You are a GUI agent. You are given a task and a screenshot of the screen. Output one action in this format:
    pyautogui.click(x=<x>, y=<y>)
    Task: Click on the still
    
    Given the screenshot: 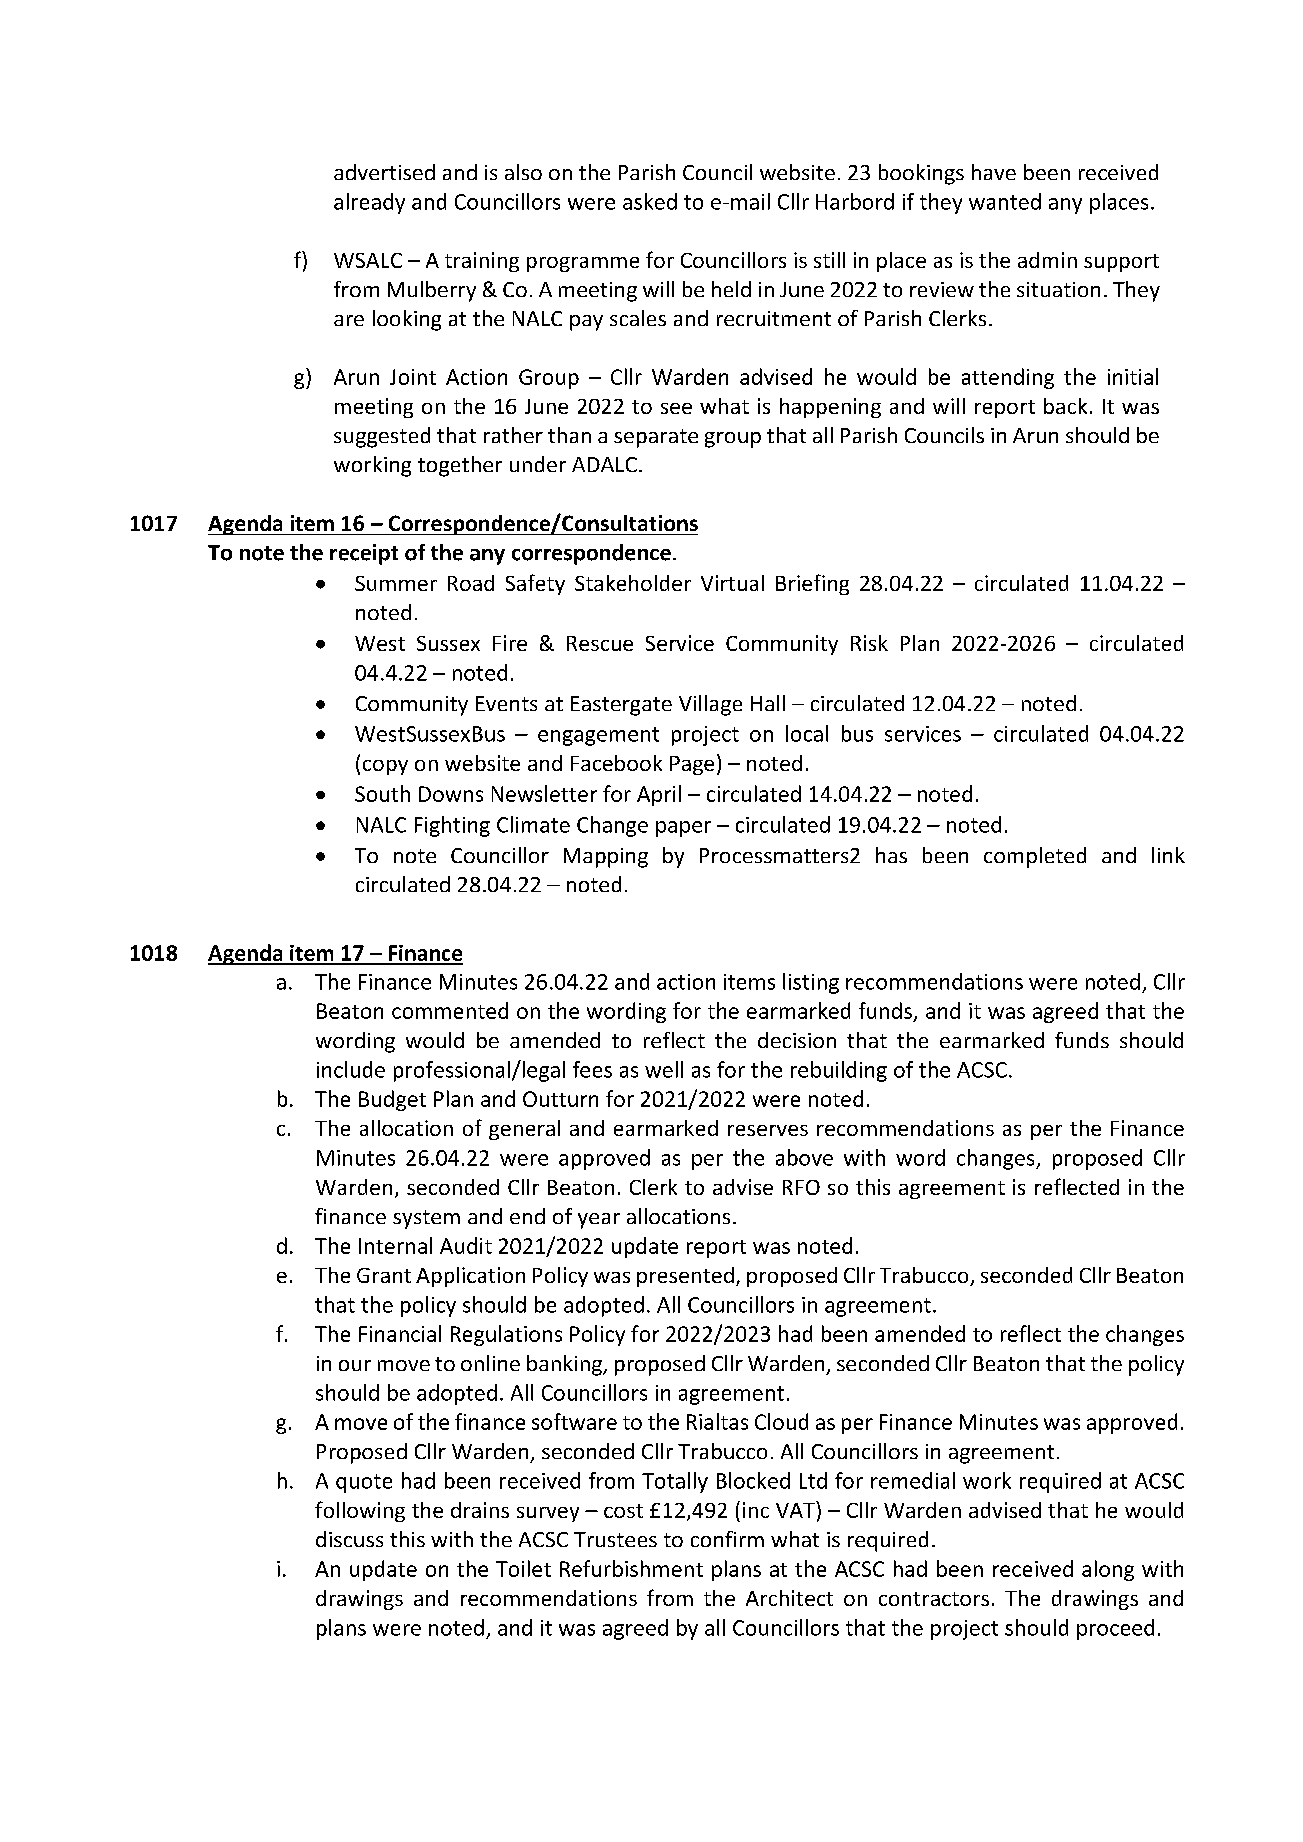 What is the action you would take?
    pyautogui.click(x=829, y=260)
